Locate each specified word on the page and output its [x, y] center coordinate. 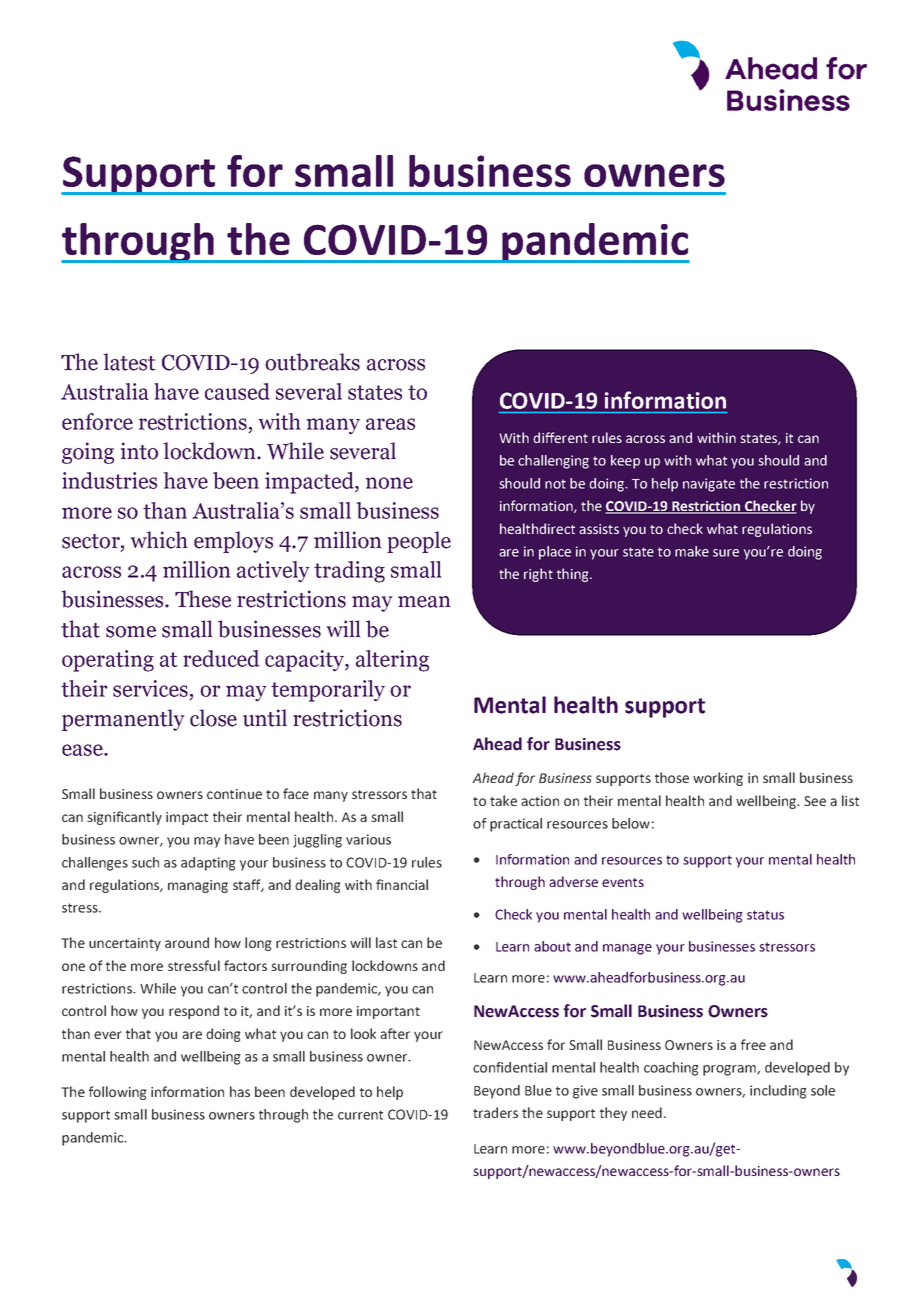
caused [237, 391]
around [187, 942]
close [213, 718]
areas [390, 424]
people [419, 542]
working [718, 779]
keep [625, 462]
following [118, 1093]
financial [402, 884]
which [159, 540]
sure [726, 553]
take [503, 800]
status [765, 915]
